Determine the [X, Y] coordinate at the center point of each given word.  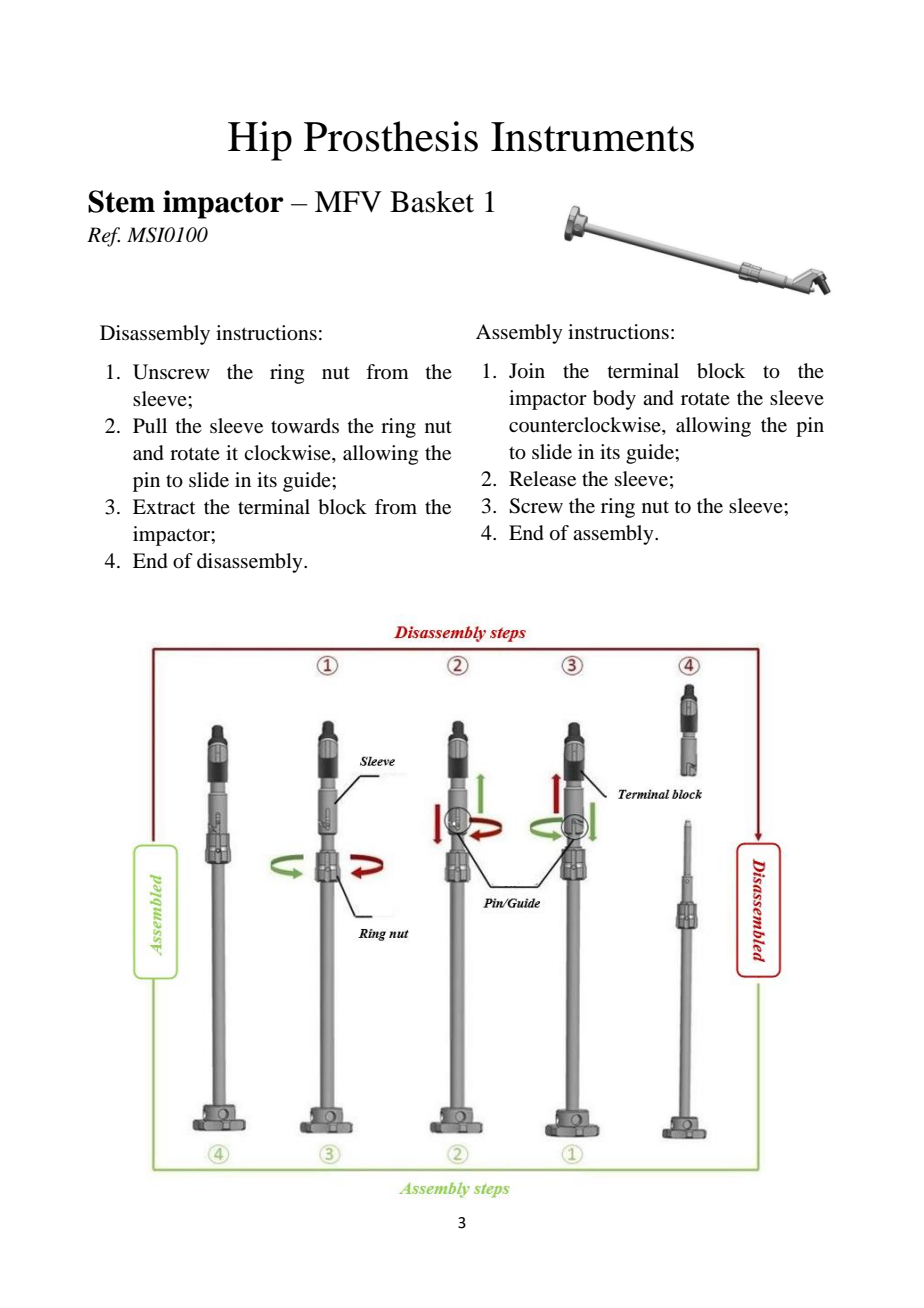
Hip [260, 141]
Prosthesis [391, 136]
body [614, 400]
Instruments [592, 137]
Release [542, 479]
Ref [103, 237]
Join [527, 371]
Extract [164, 506]
